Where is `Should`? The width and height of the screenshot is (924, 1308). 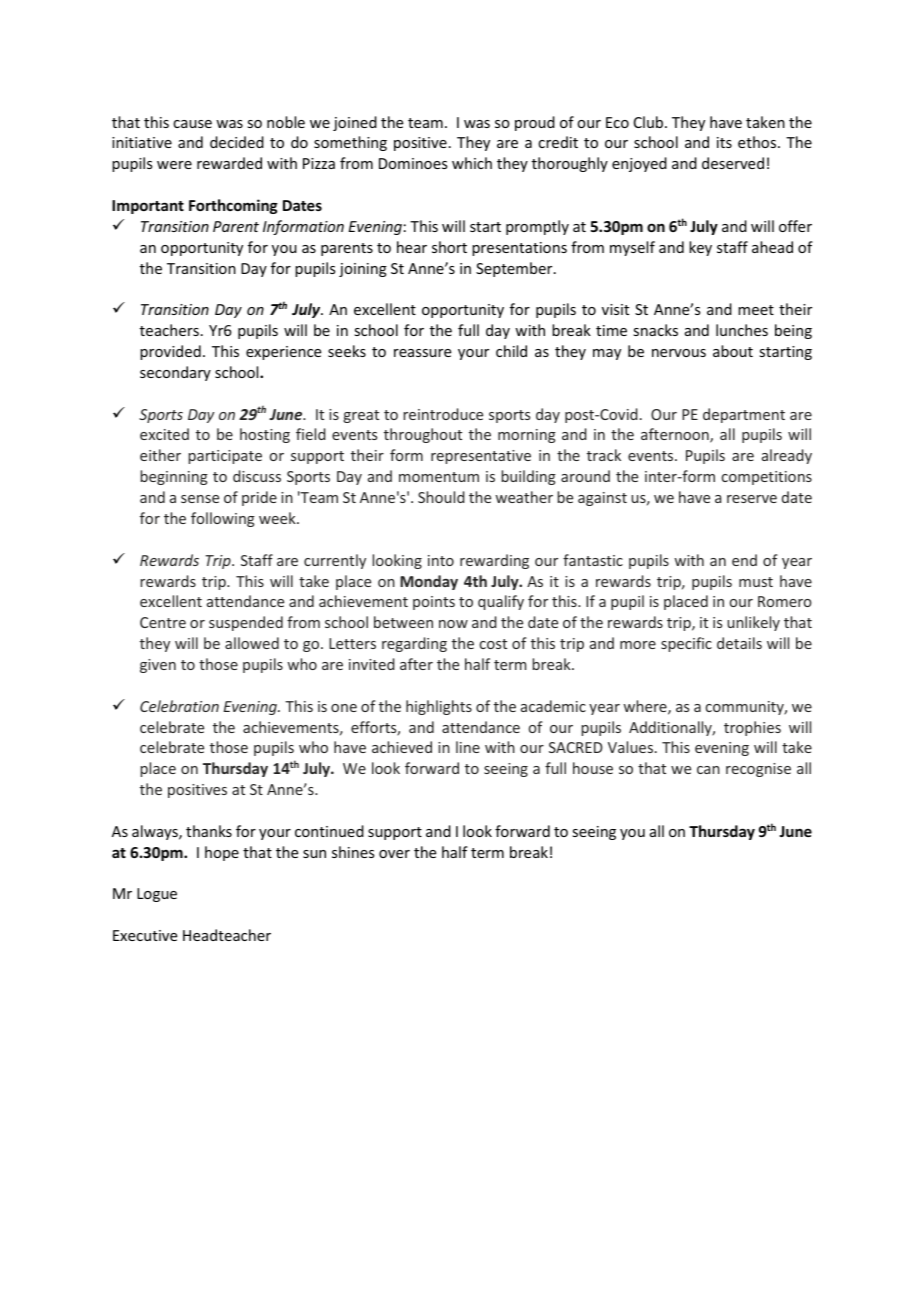
Should is located at coordinates (441, 497).
